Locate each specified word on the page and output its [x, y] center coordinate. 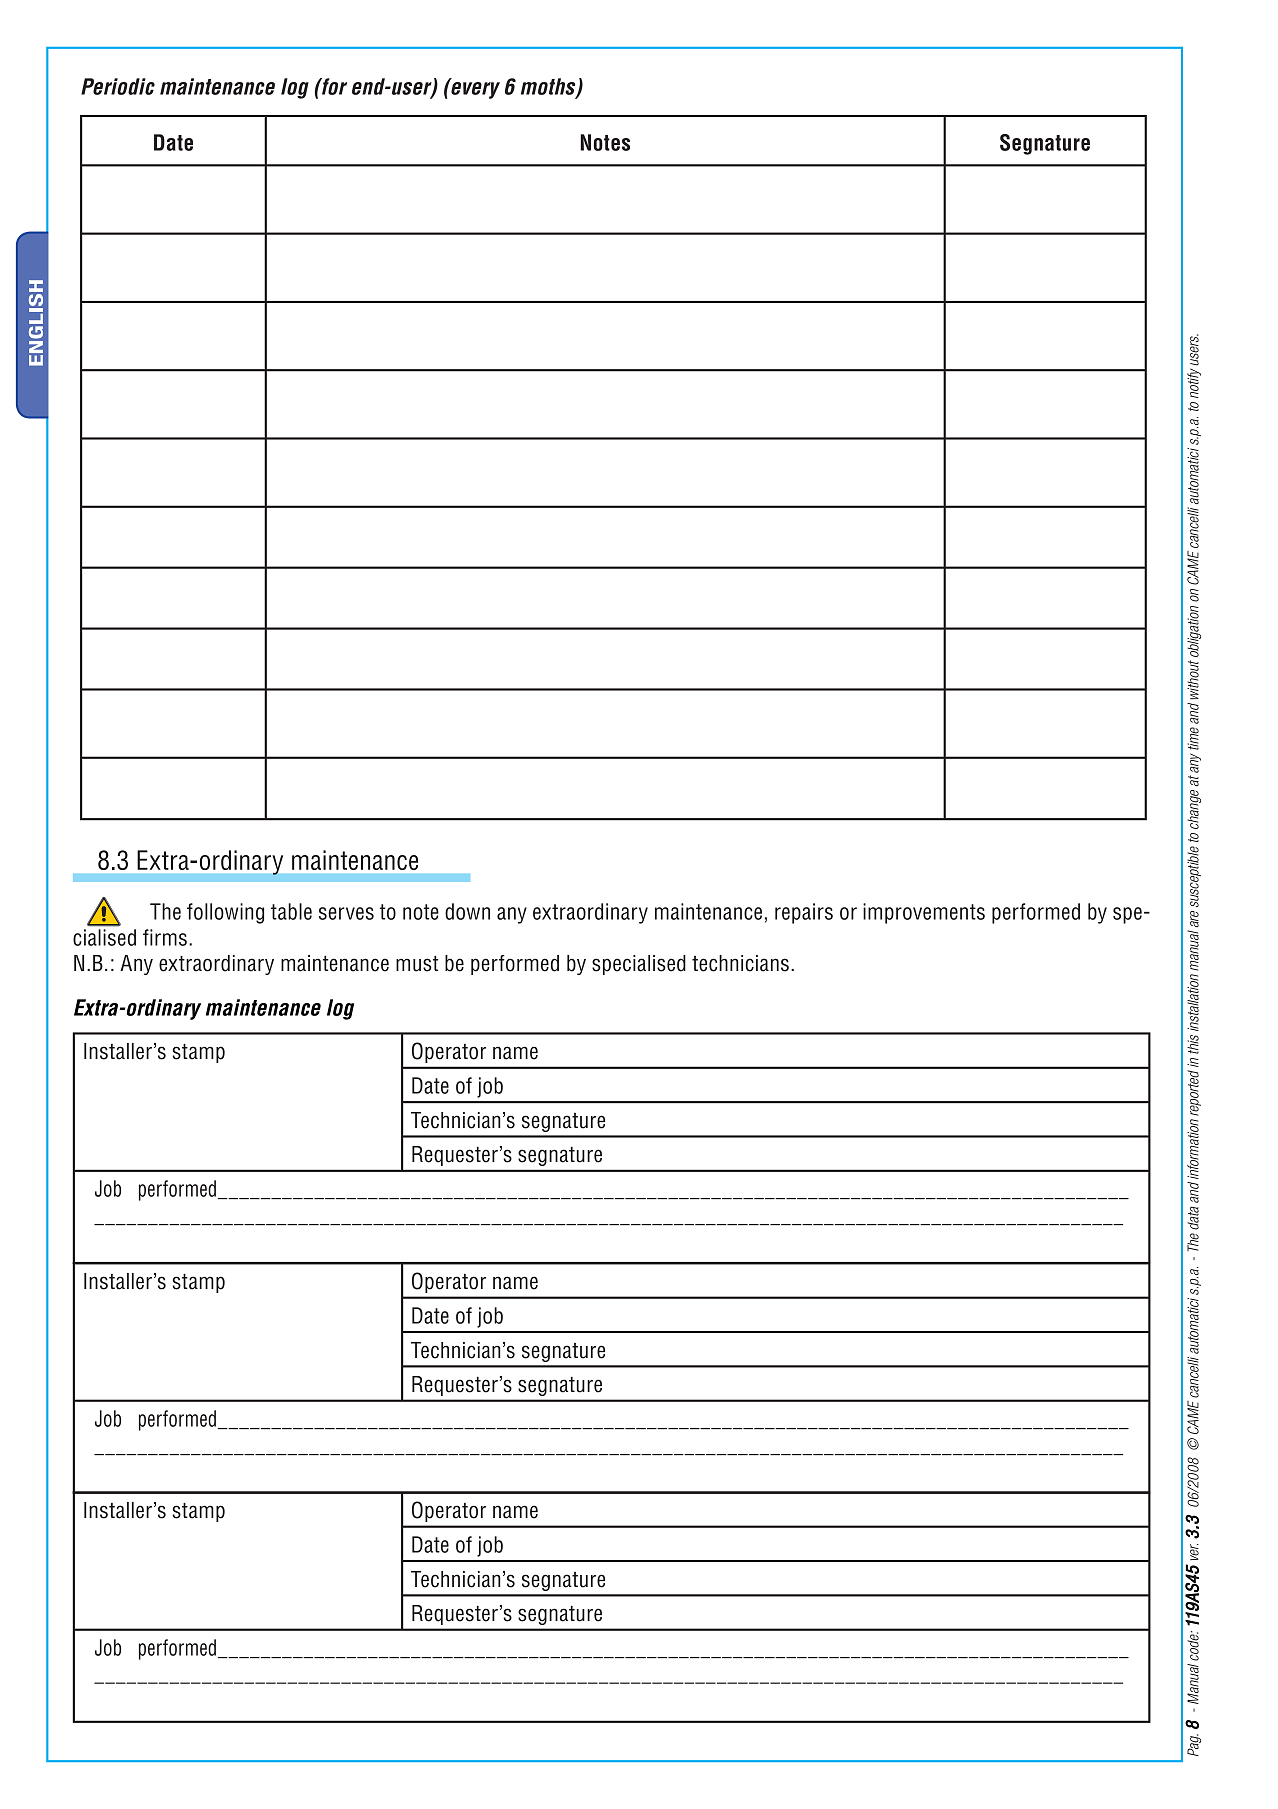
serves [346, 913]
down [467, 911]
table [291, 911]
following [225, 913]
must [417, 964]
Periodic [118, 86]
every [474, 89]
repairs [804, 913]
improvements [924, 913]
